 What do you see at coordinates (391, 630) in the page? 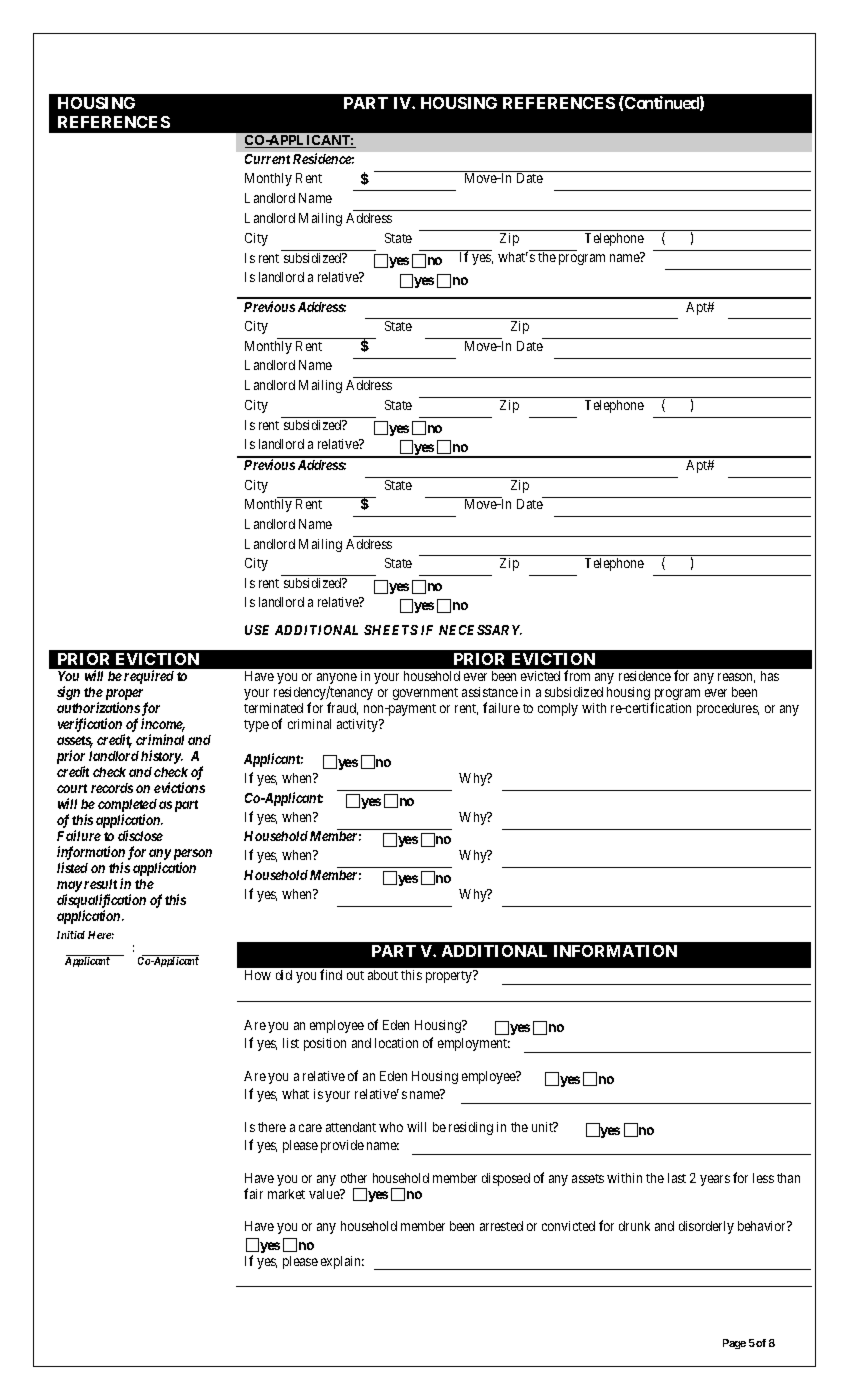
I see `SHEETS` at bounding box center [391, 630].
